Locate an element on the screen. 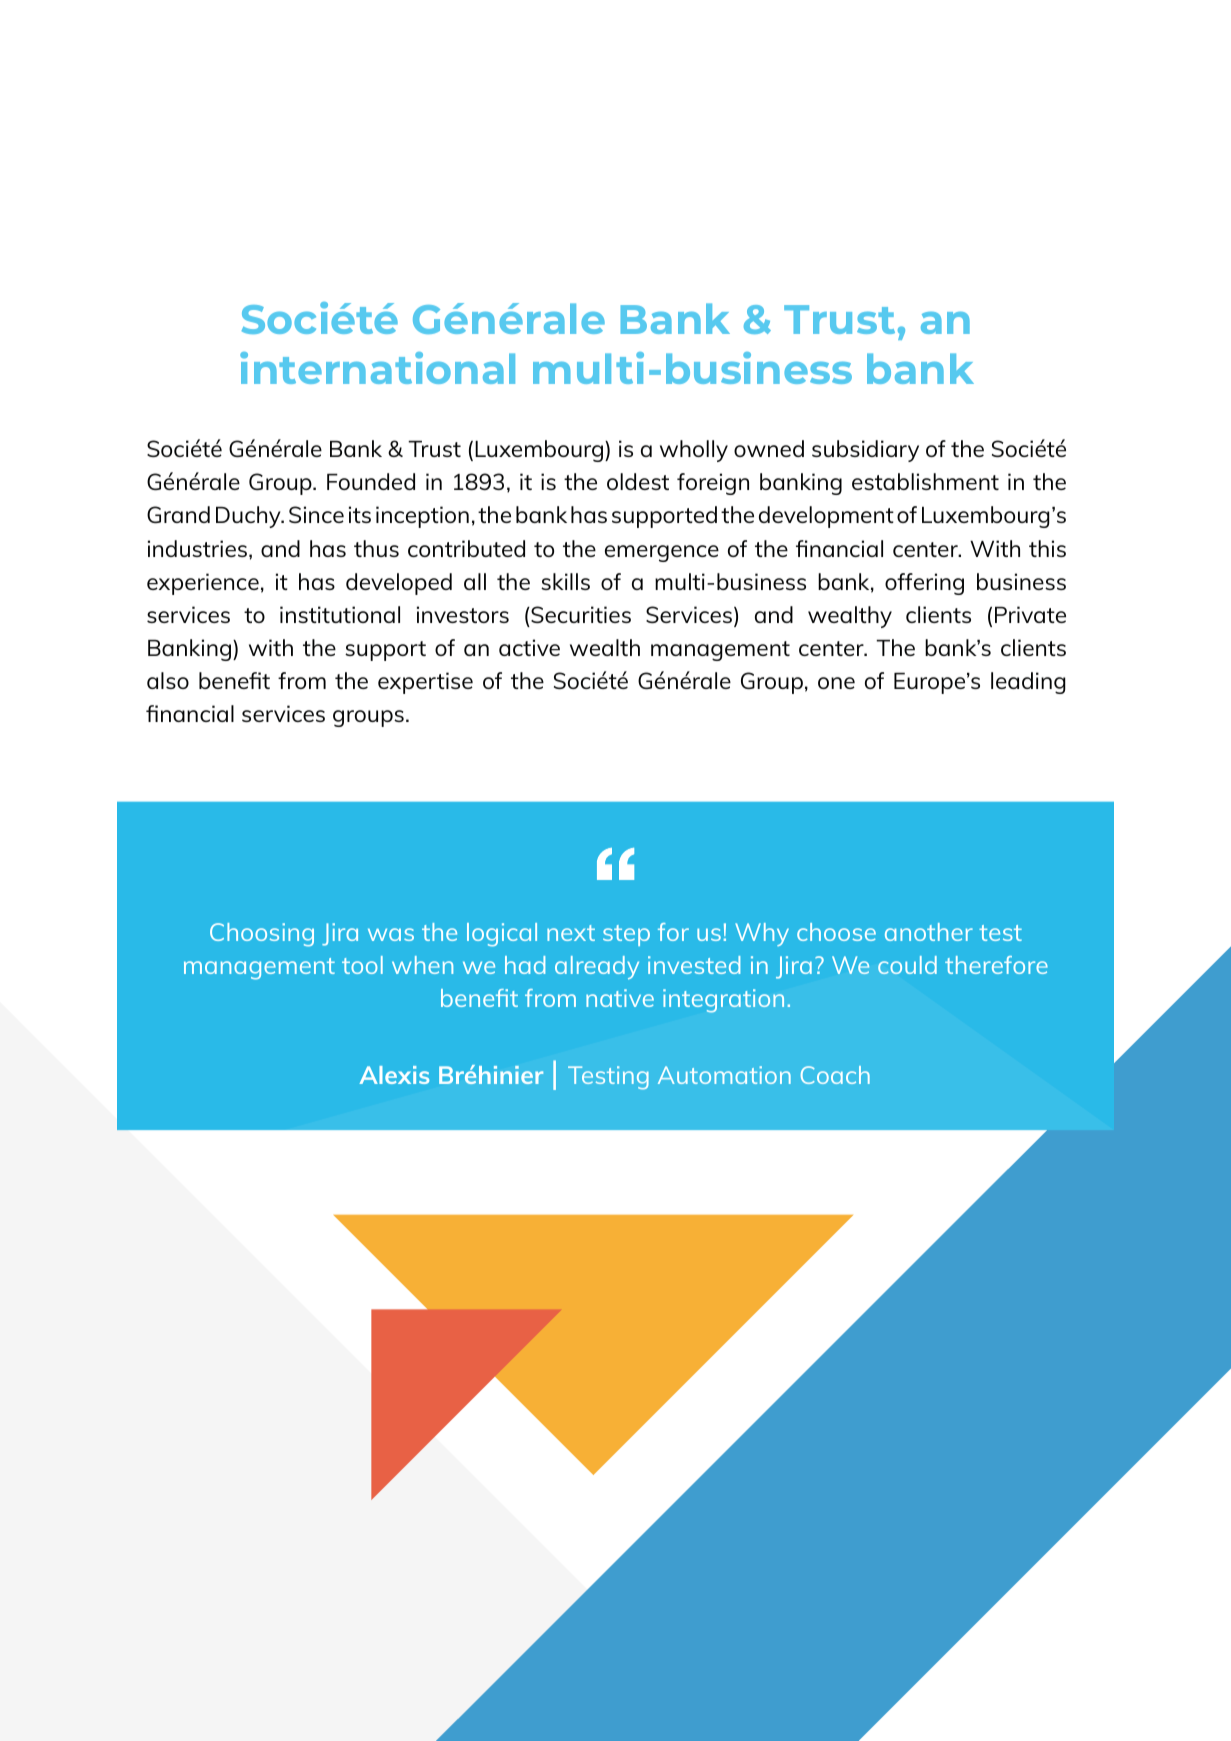 The width and height of the screenshot is (1231, 1741). next is located at coordinates (571, 933).
